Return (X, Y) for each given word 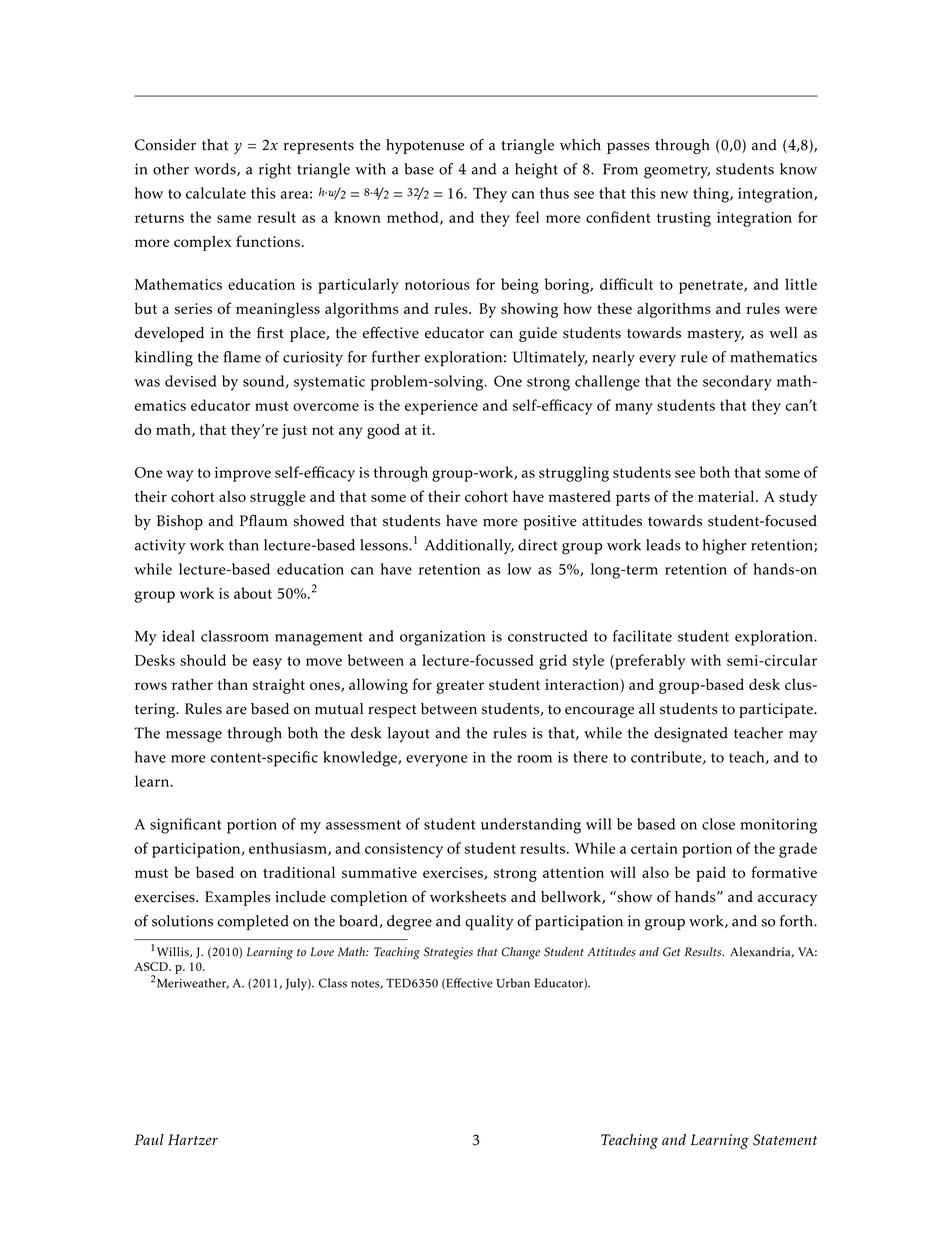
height (536, 171)
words (216, 170)
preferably (649, 662)
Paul (149, 1139)
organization (442, 638)
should (203, 660)
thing (712, 195)
